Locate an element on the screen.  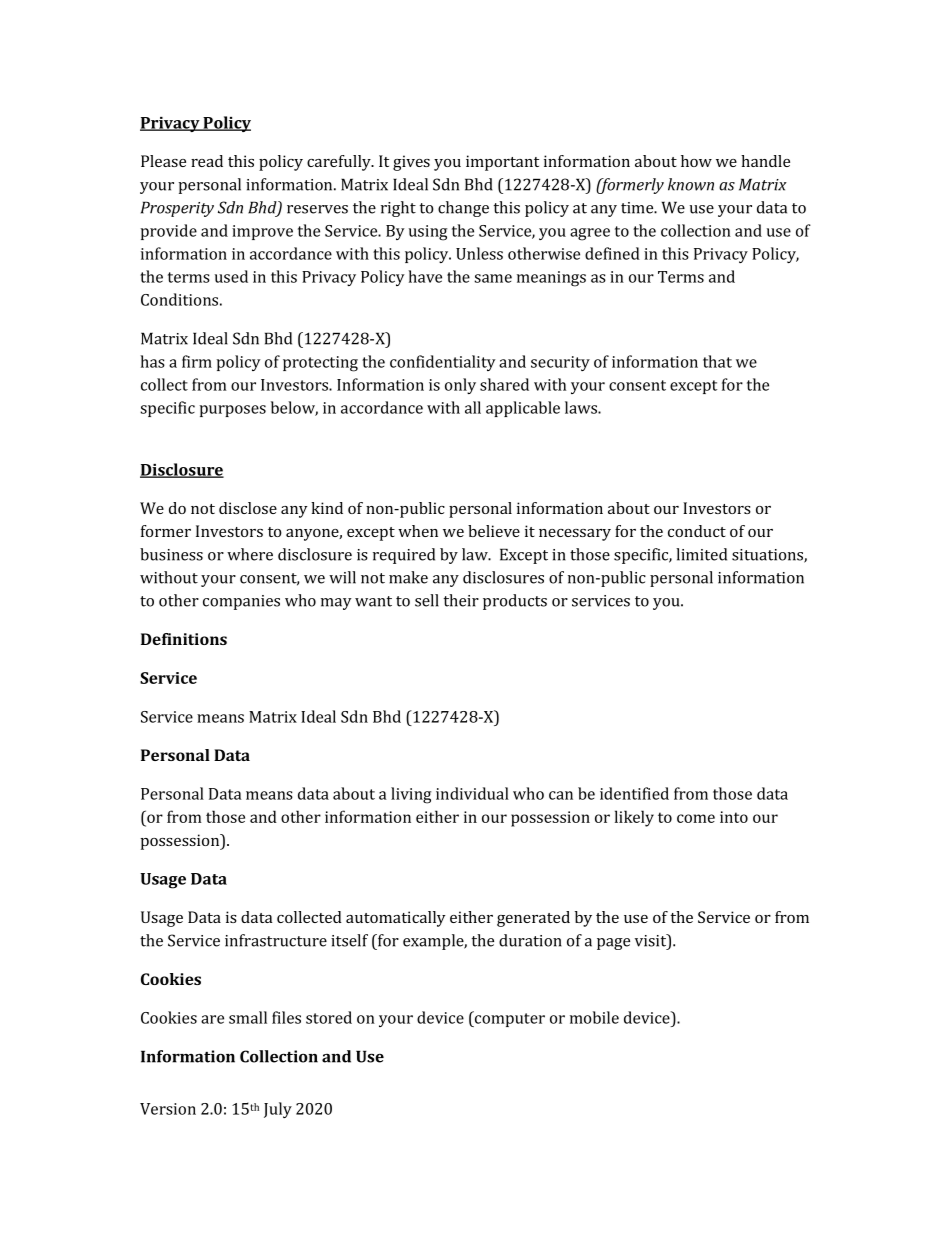
read is located at coordinates (207, 161).
